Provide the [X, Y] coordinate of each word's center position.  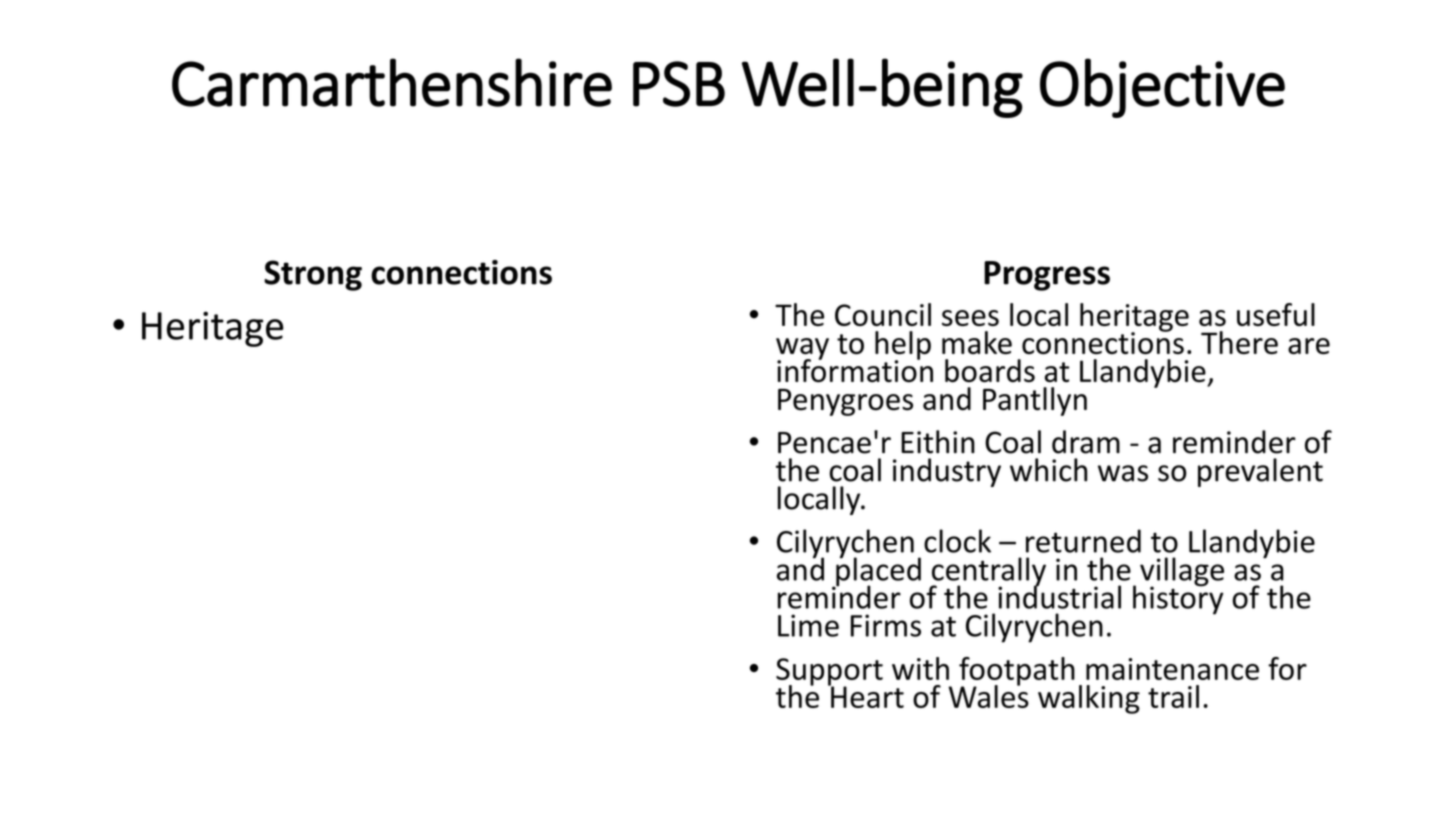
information [855, 370]
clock [957, 541]
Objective [1162, 88]
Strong [313, 275]
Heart [866, 696]
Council [883, 314]
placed [877, 572]
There [1239, 342]
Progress [1047, 276]
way [802, 350]
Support [829, 673]
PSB [679, 84]
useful [1276, 314]
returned [1083, 541]
